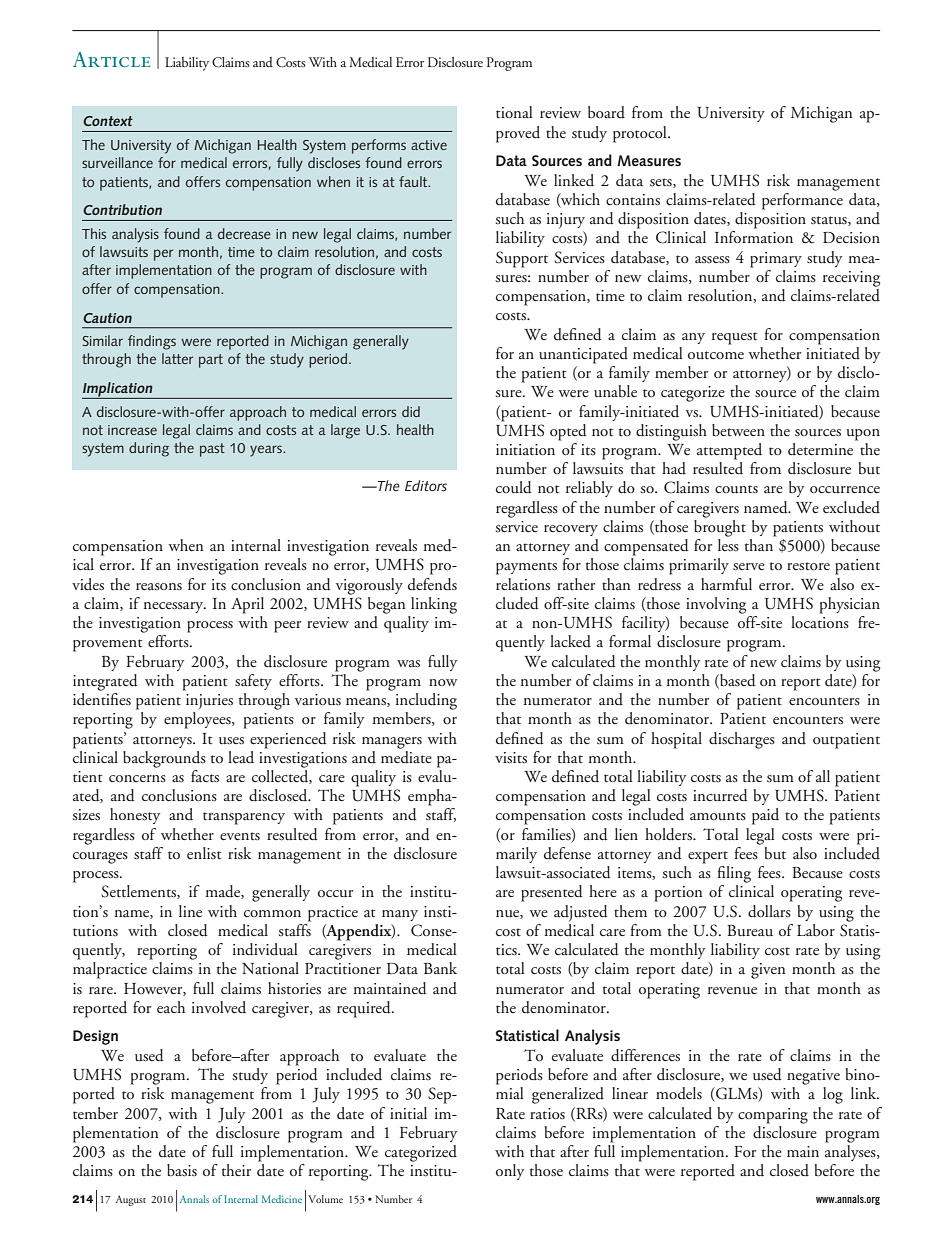 The image size is (952, 1247). Describe the element at coordinates (429, 145) in the page. I see `active` at that location.
